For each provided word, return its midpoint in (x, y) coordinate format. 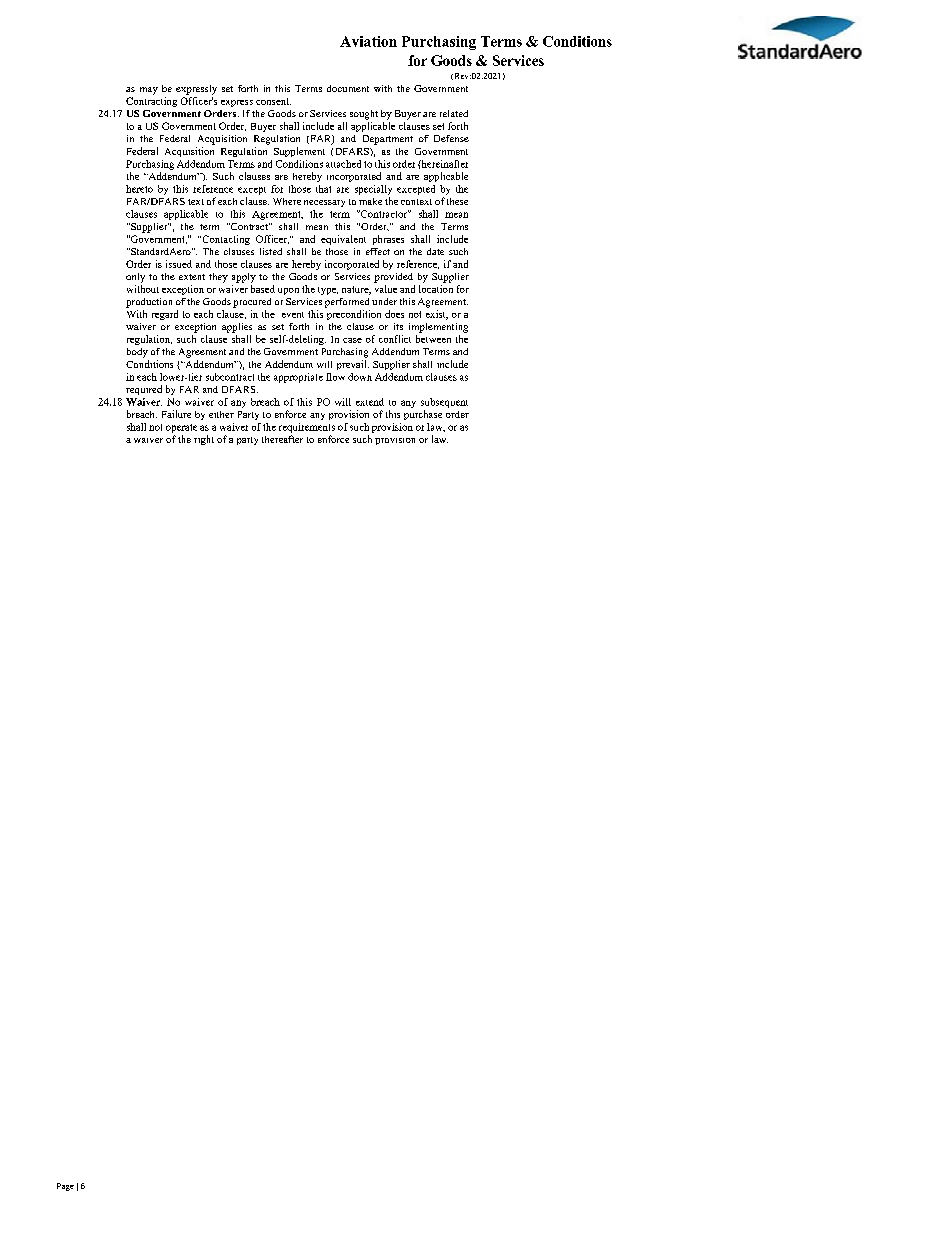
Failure (176, 414)
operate (181, 428)
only (135, 278)
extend (370, 402)
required (144, 390)
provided (393, 278)
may (149, 91)
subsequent (444, 403)
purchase (423, 415)
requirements (307, 428)
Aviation (368, 41)
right (204, 440)
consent (273, 101)
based (263, 289)
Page (65, 1187)
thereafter (282, 439)
